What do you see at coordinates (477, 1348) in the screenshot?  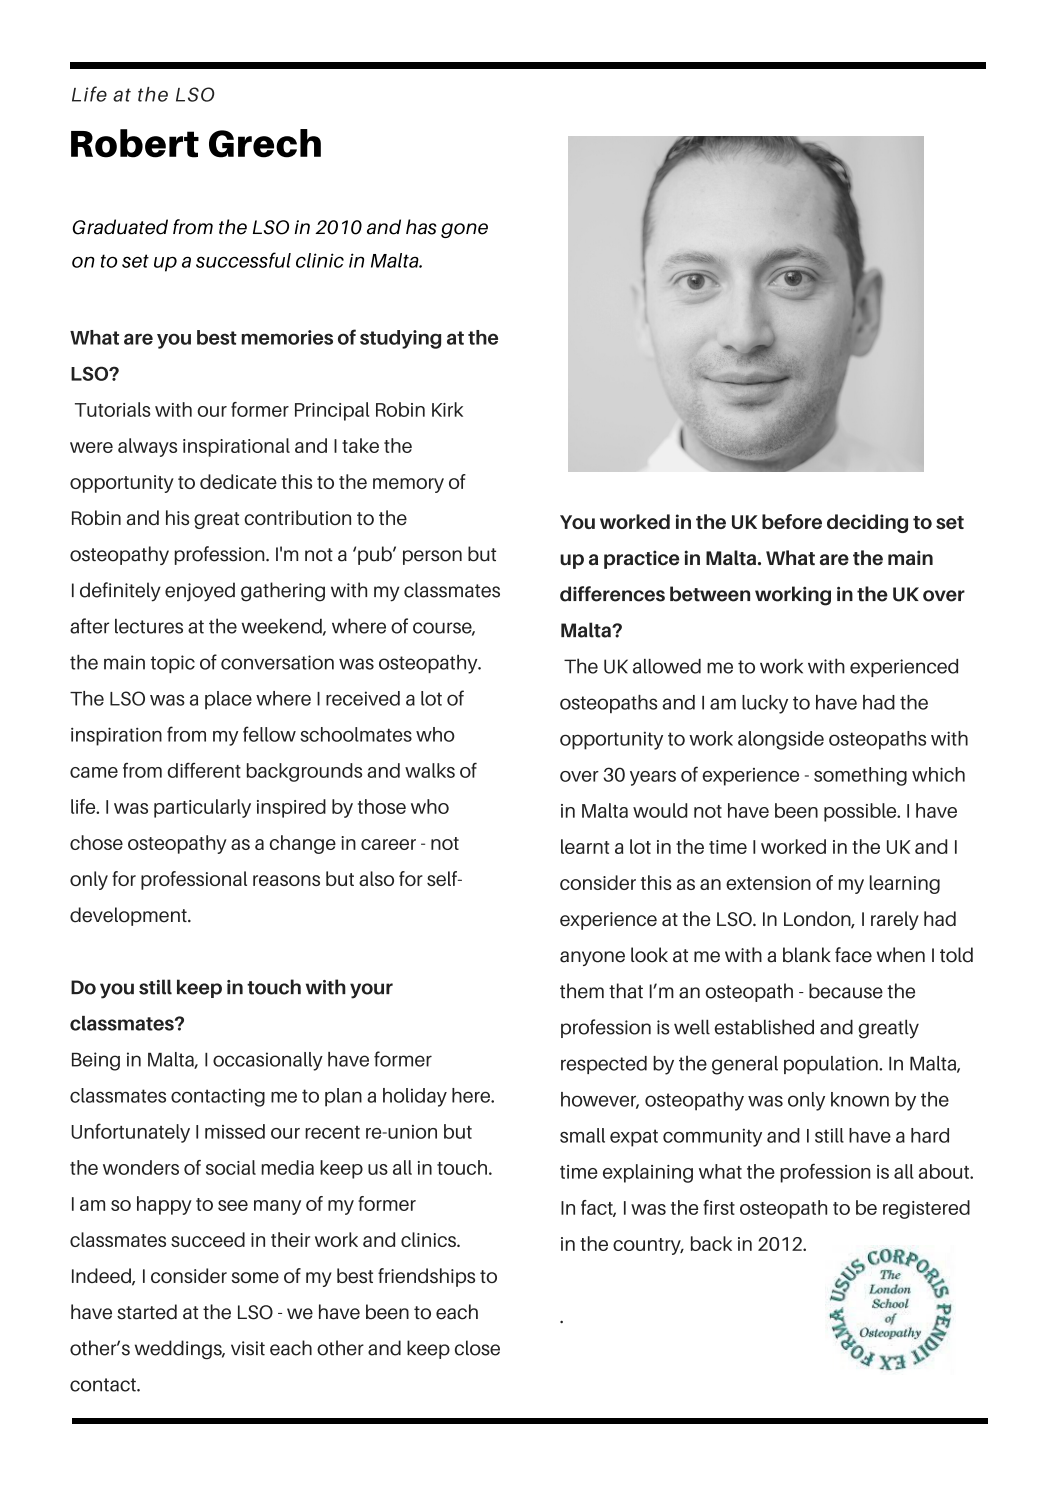 I see `close` at bounding box center [477, 1348].
